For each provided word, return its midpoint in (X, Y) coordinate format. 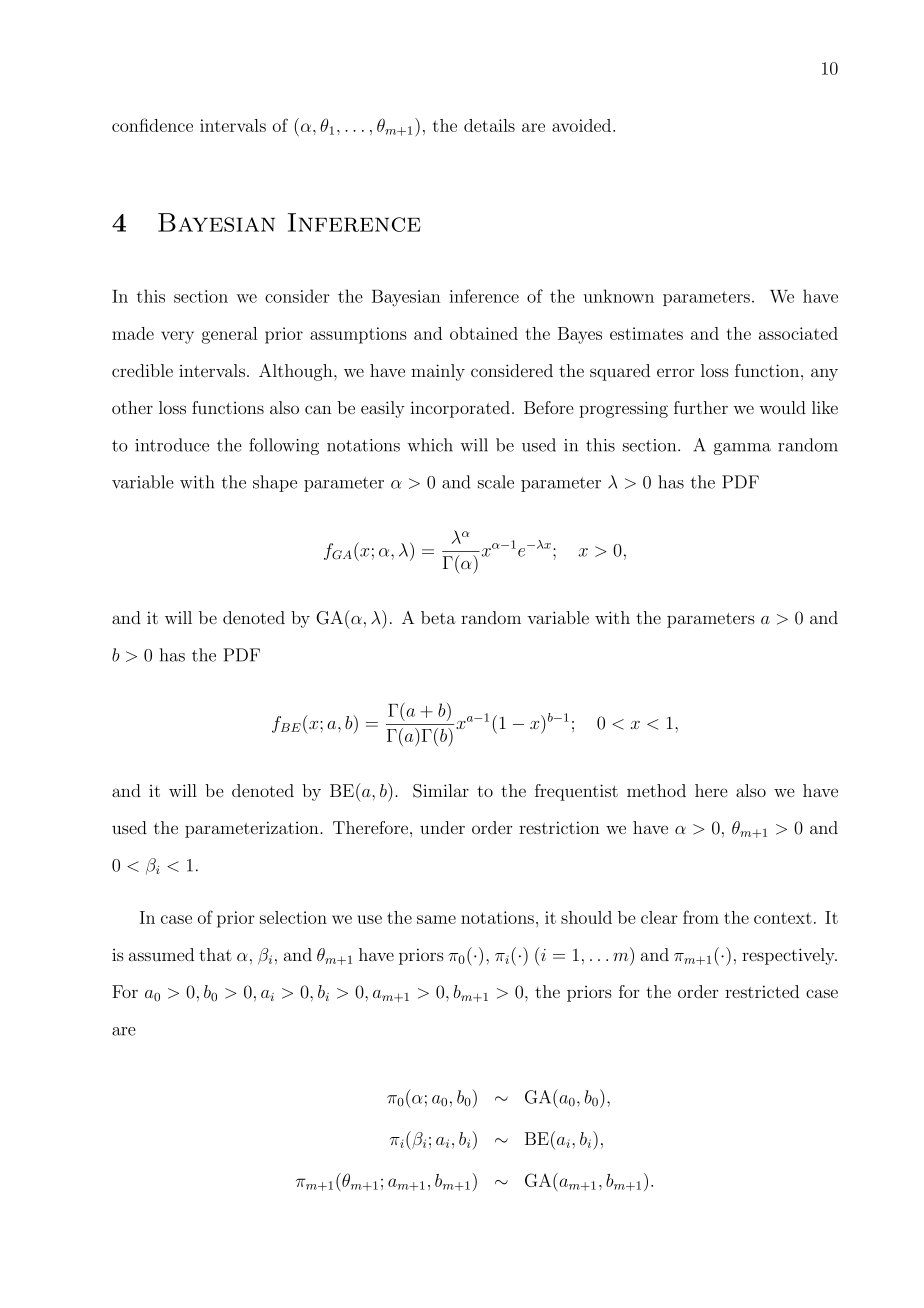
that (215, 954)
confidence (152, 125)
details (489, 125)
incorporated (460, 409)
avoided (583, 125)
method (656, 790)
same (436, 919)
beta (438, 617)
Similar (441, 791)
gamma (742, 449)
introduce (172, 445)
